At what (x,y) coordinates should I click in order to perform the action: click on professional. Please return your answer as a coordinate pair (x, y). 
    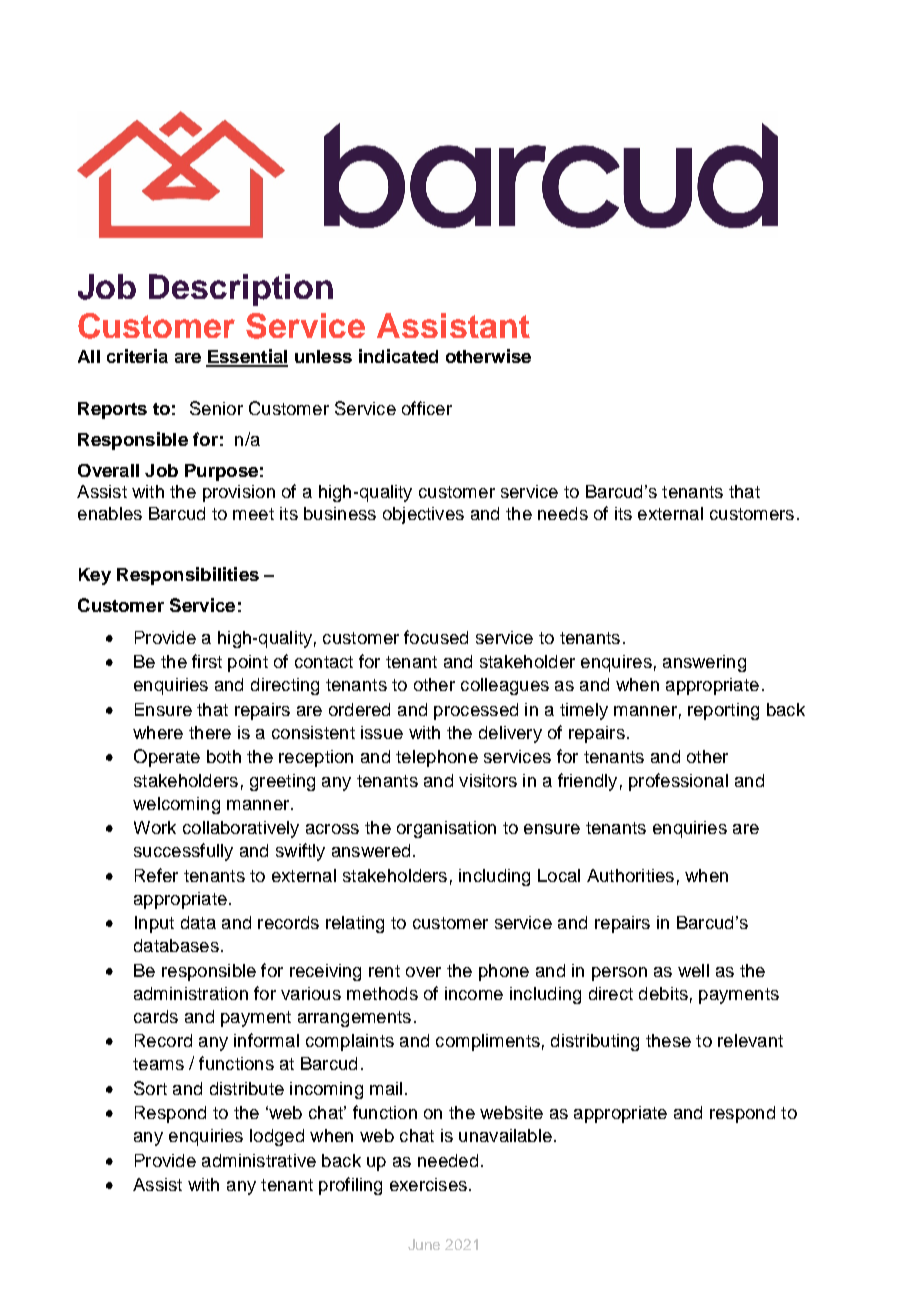
    Looking at the image, I should click on (678, 782).
